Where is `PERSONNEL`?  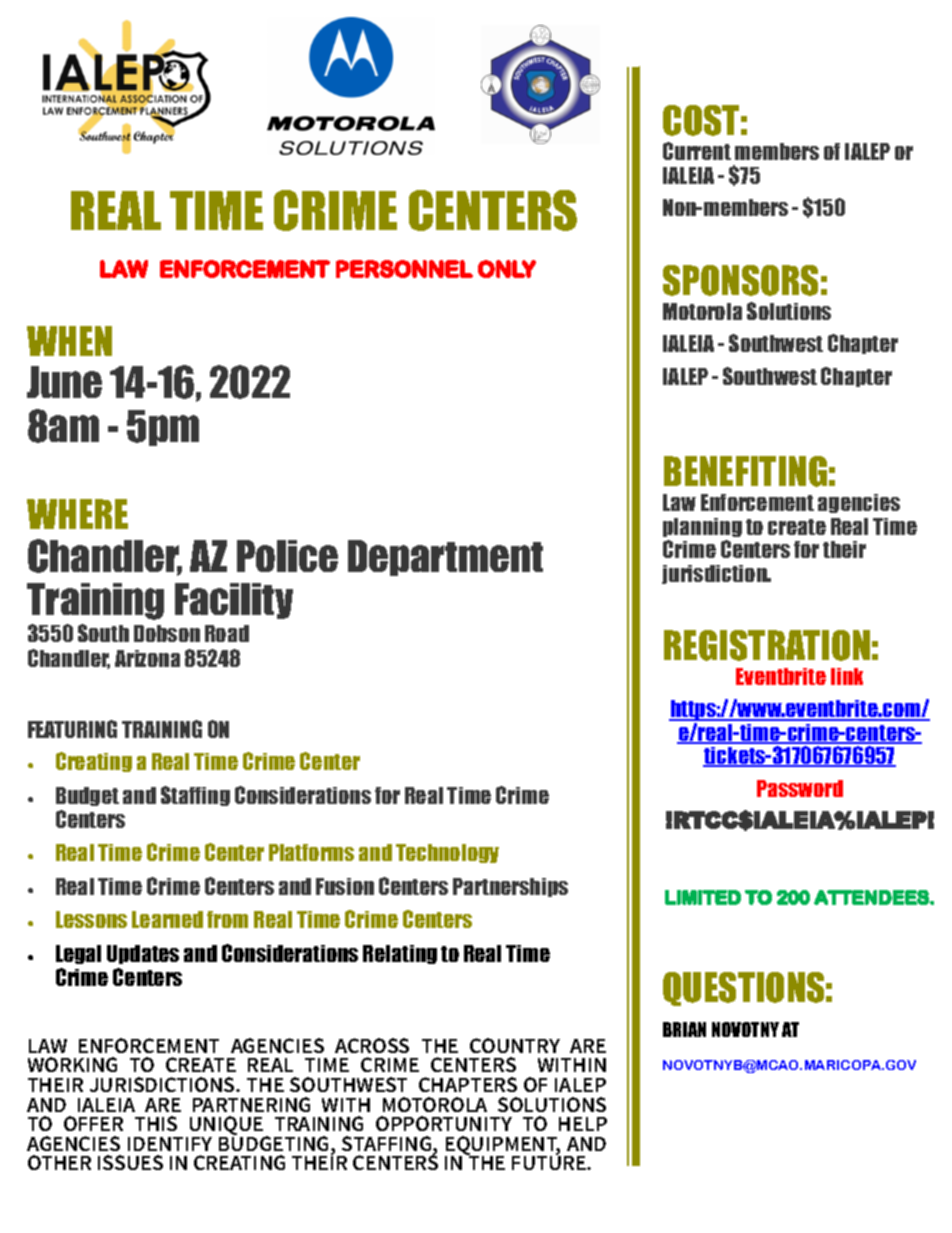
PERSONNEL is located at coordinates (404, 269).
